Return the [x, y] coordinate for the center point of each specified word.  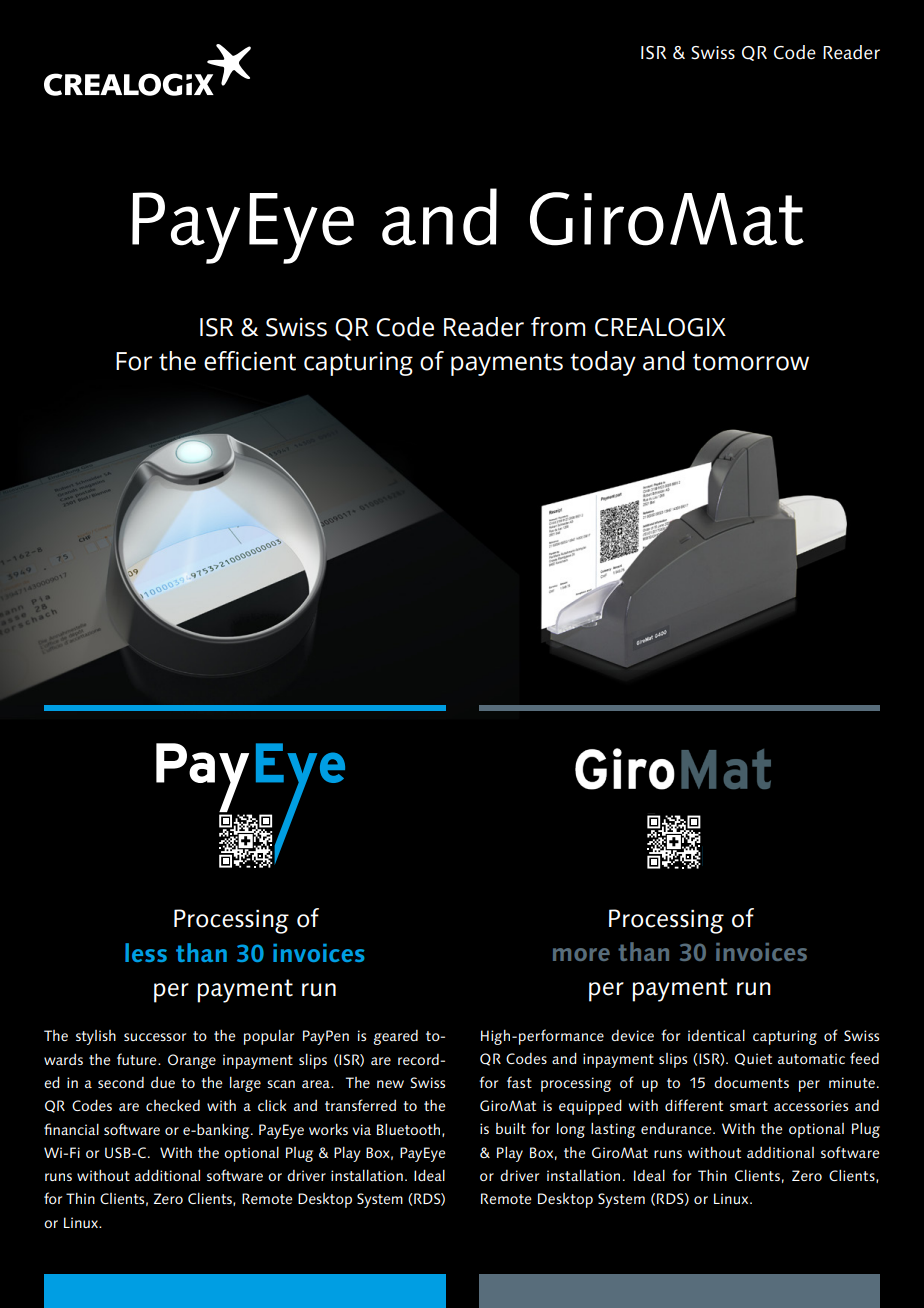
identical [716, 1035]
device [632, 1035]
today [603, 363]
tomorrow [751, 362]
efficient [250, 361]
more [581, 954]
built [511, 1128]
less [146, 952]
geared [395, 1037]
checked [173, 1105]
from [558, 327]
